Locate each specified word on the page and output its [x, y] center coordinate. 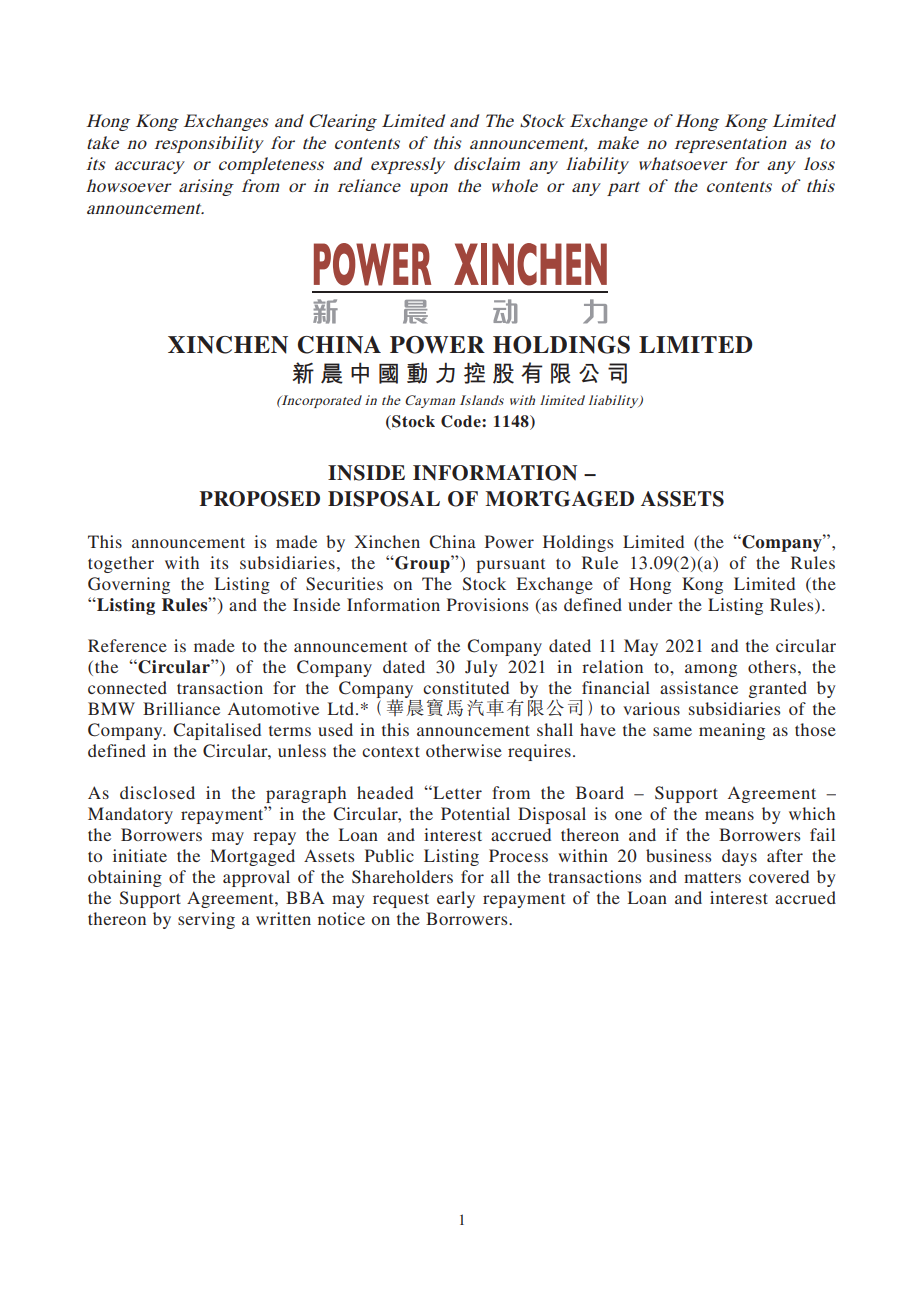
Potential [475, 813]
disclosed [157, 792]
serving [206, 920]
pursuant [510, 566]
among [711, 670]
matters [712, 877]
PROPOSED [259, 499]
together [121, 564]
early [456, 899]
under [650, 604]
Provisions [487, 604]
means [729, 815]
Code [462, 421]
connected [127, 687]
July [481, 668]
